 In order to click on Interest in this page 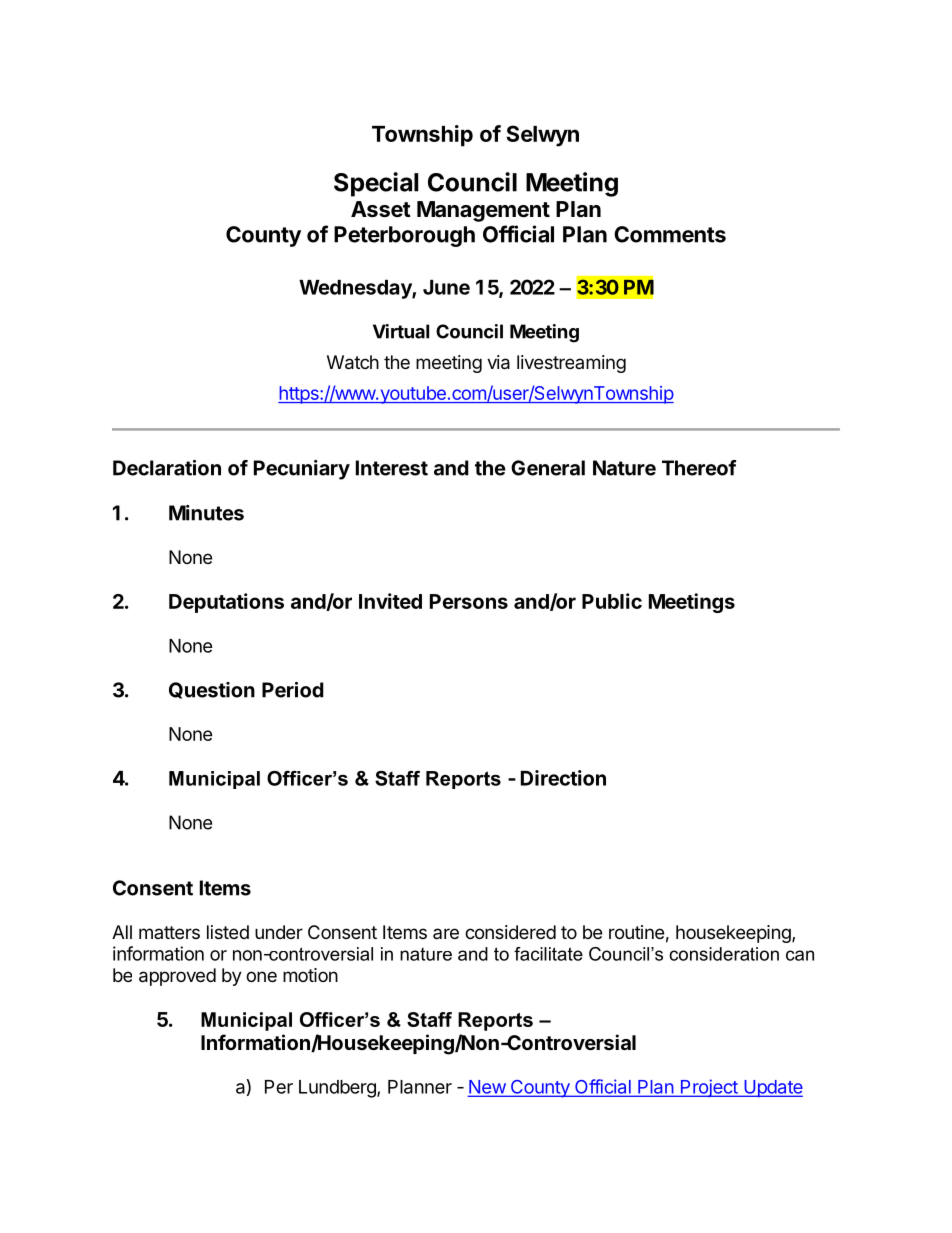, I will do `click(392, 468)`.
